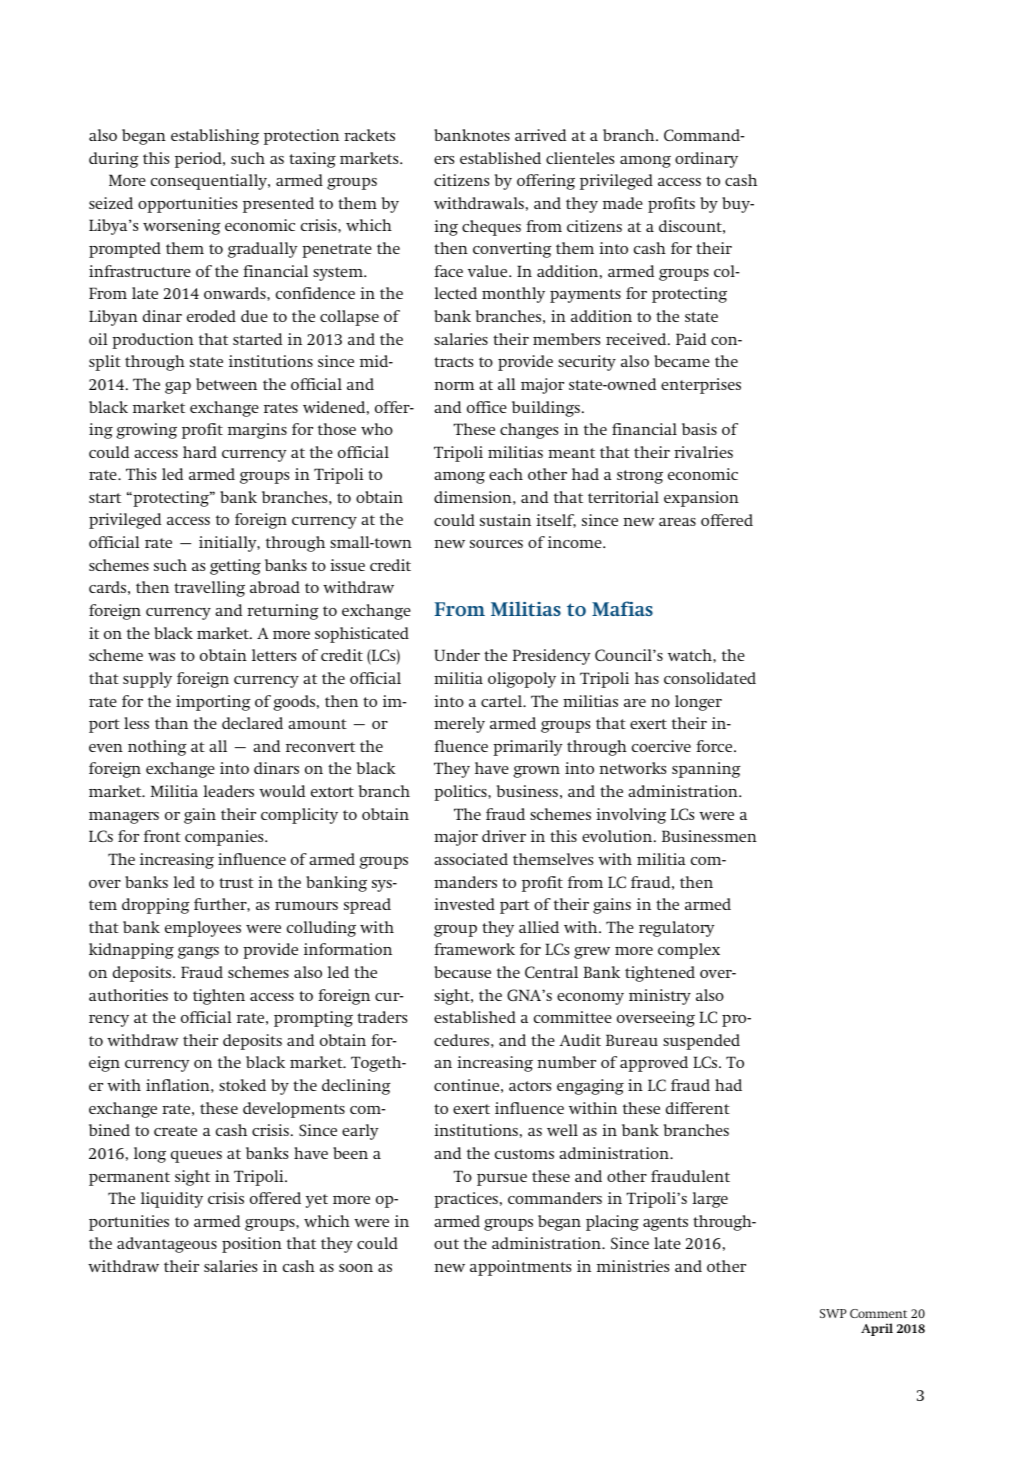  Describe the element at coordinates (540, 135) in the screenshot. I see `arrived` at that location.
